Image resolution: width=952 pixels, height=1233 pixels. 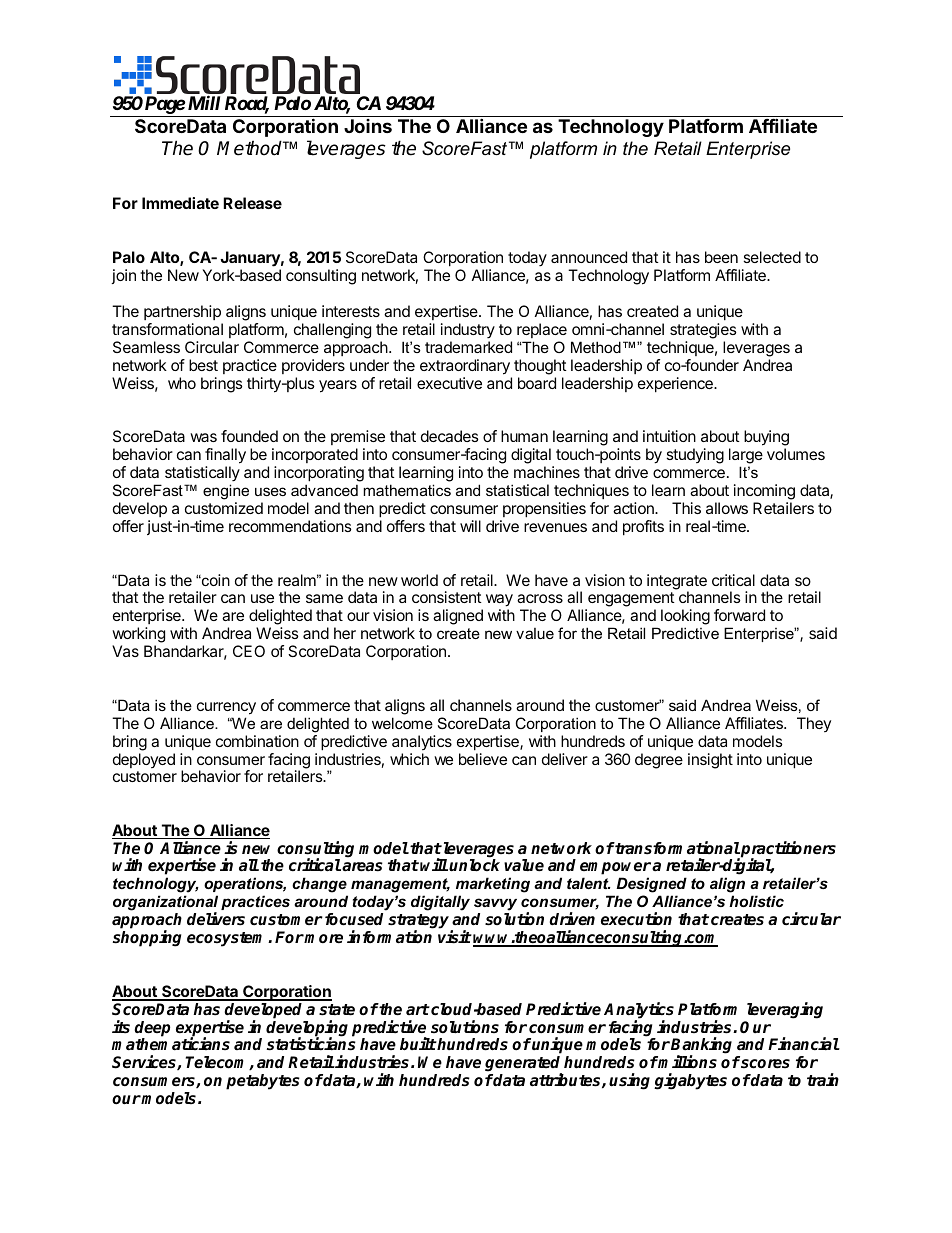 I want to click on scores, so click(x=764, y=1064).
